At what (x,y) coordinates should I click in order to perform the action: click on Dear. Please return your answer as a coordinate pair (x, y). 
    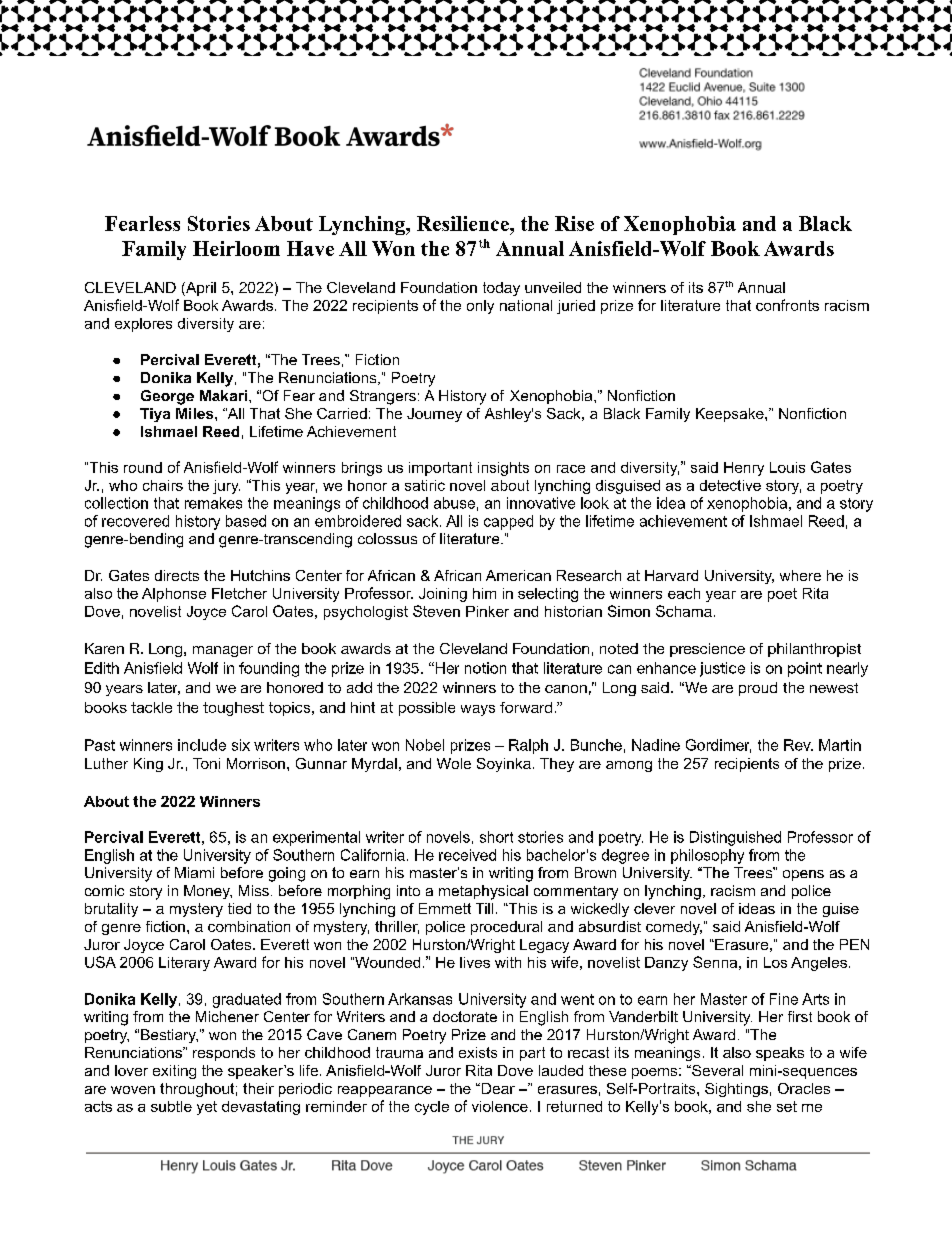
    Looking at the image, I should click on (497, 1088).
